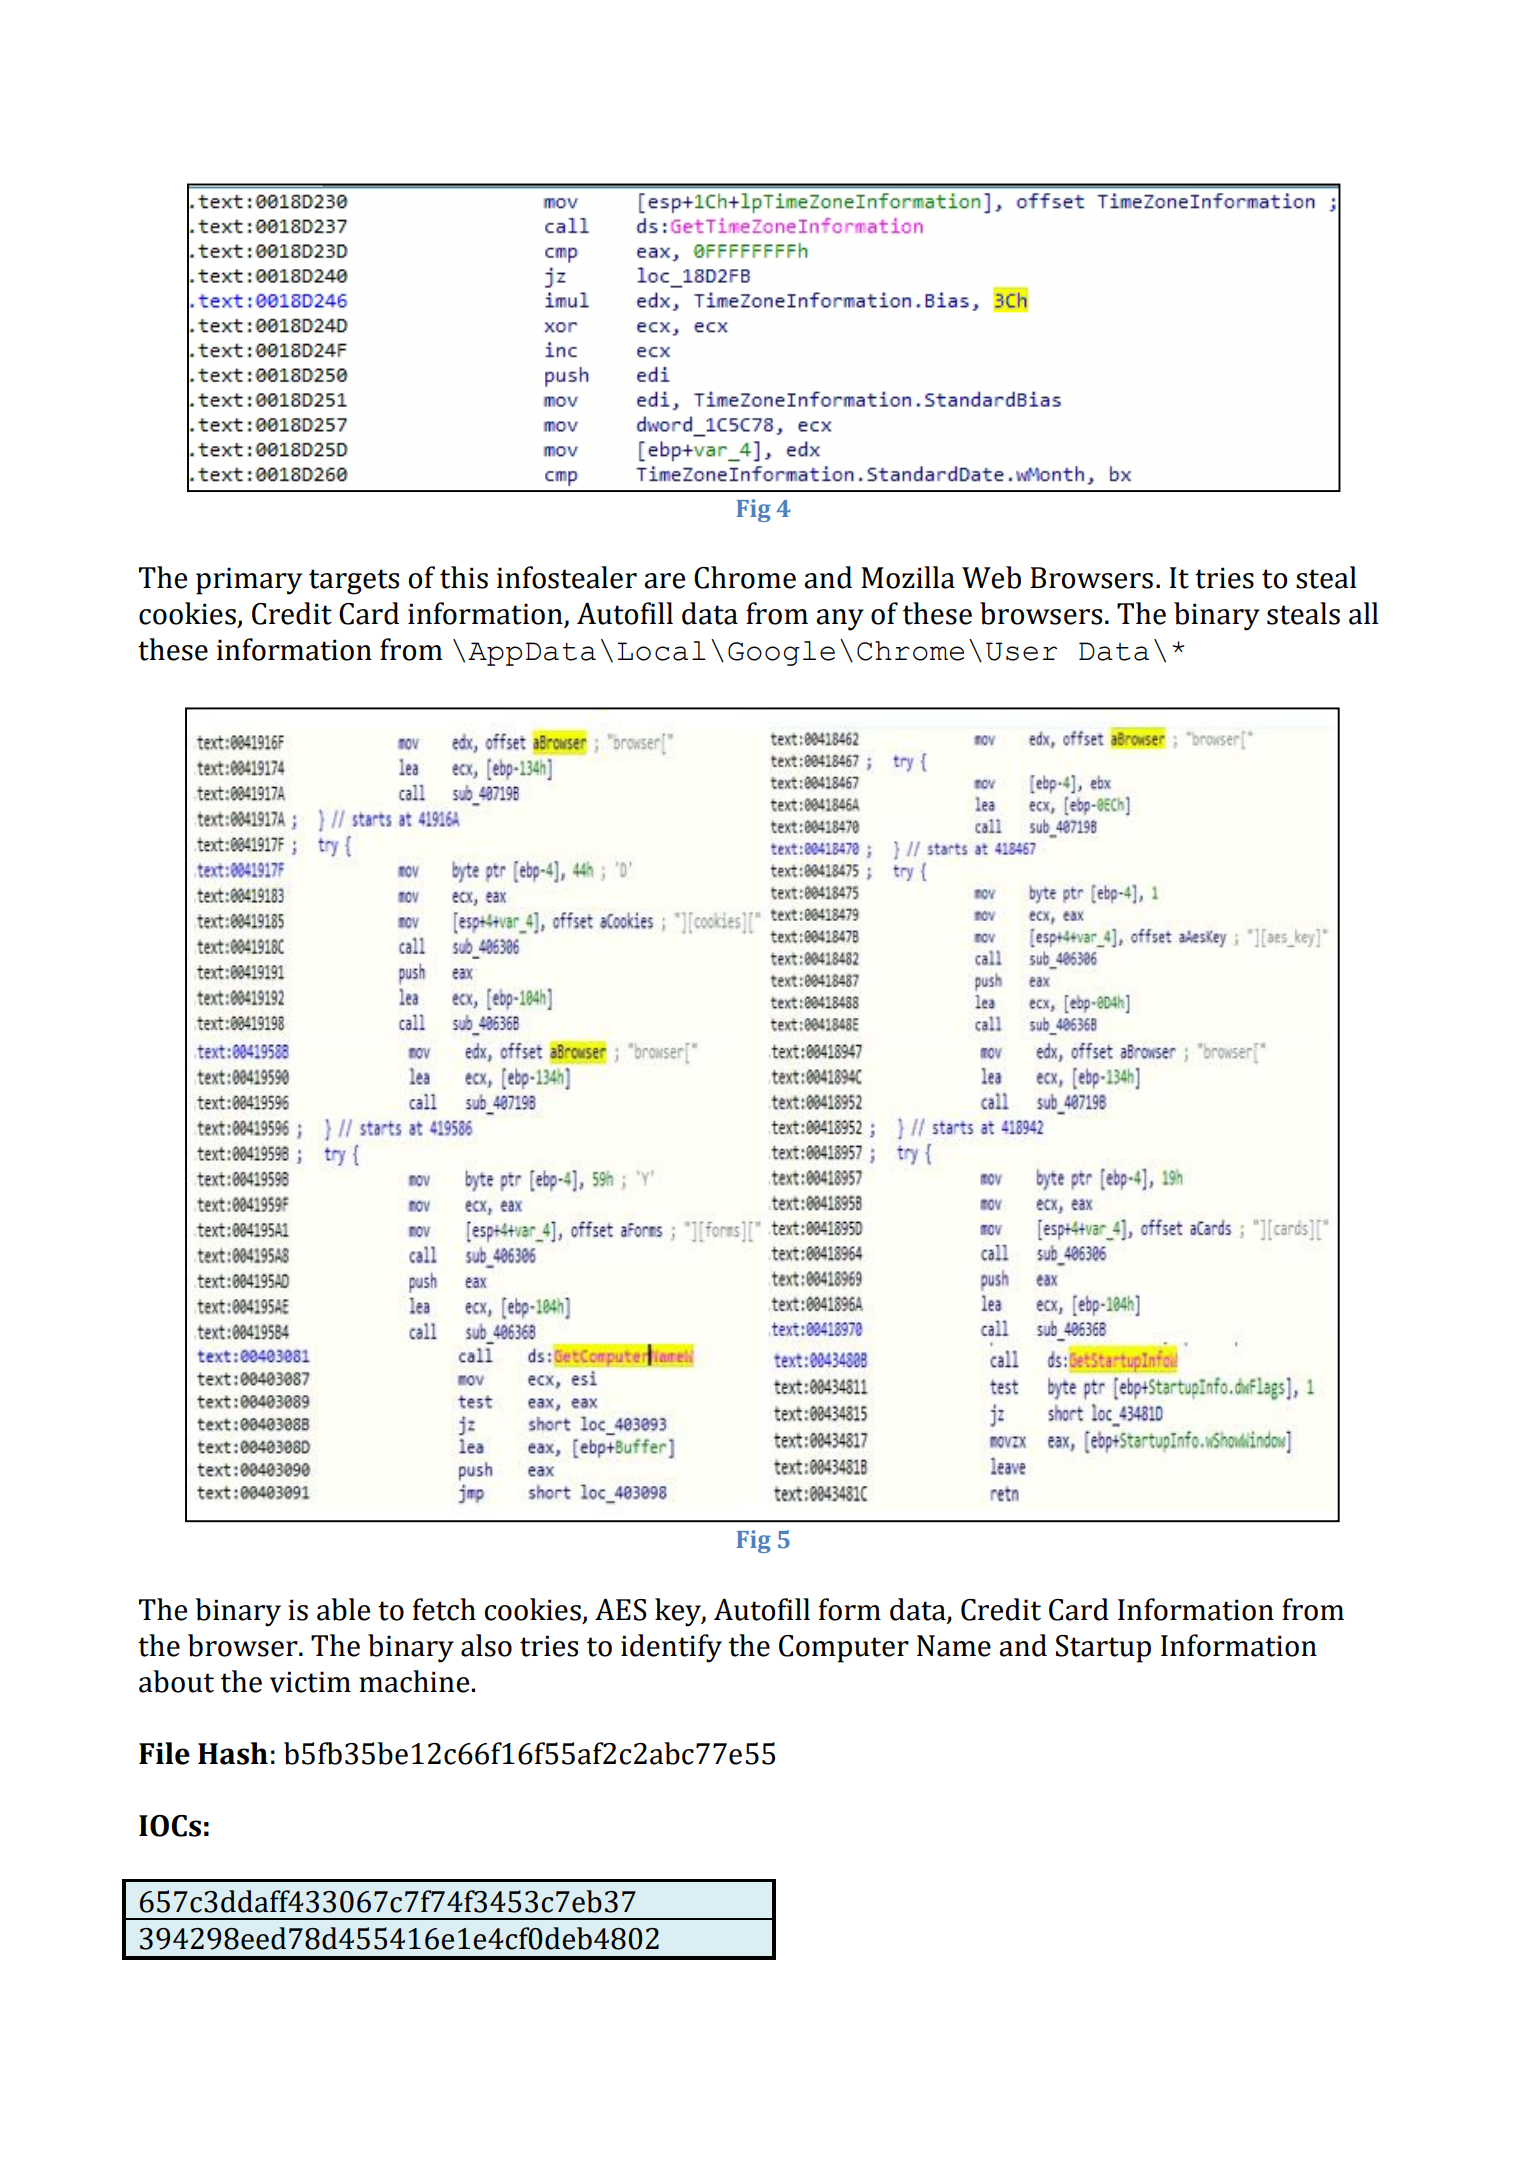 Image resolution: width=1524 pixels, height=2157 pixels. What do you see at coordinates (621, 1610) in the screenshot?
I see `AES` at bounding box center [621, 1610].
